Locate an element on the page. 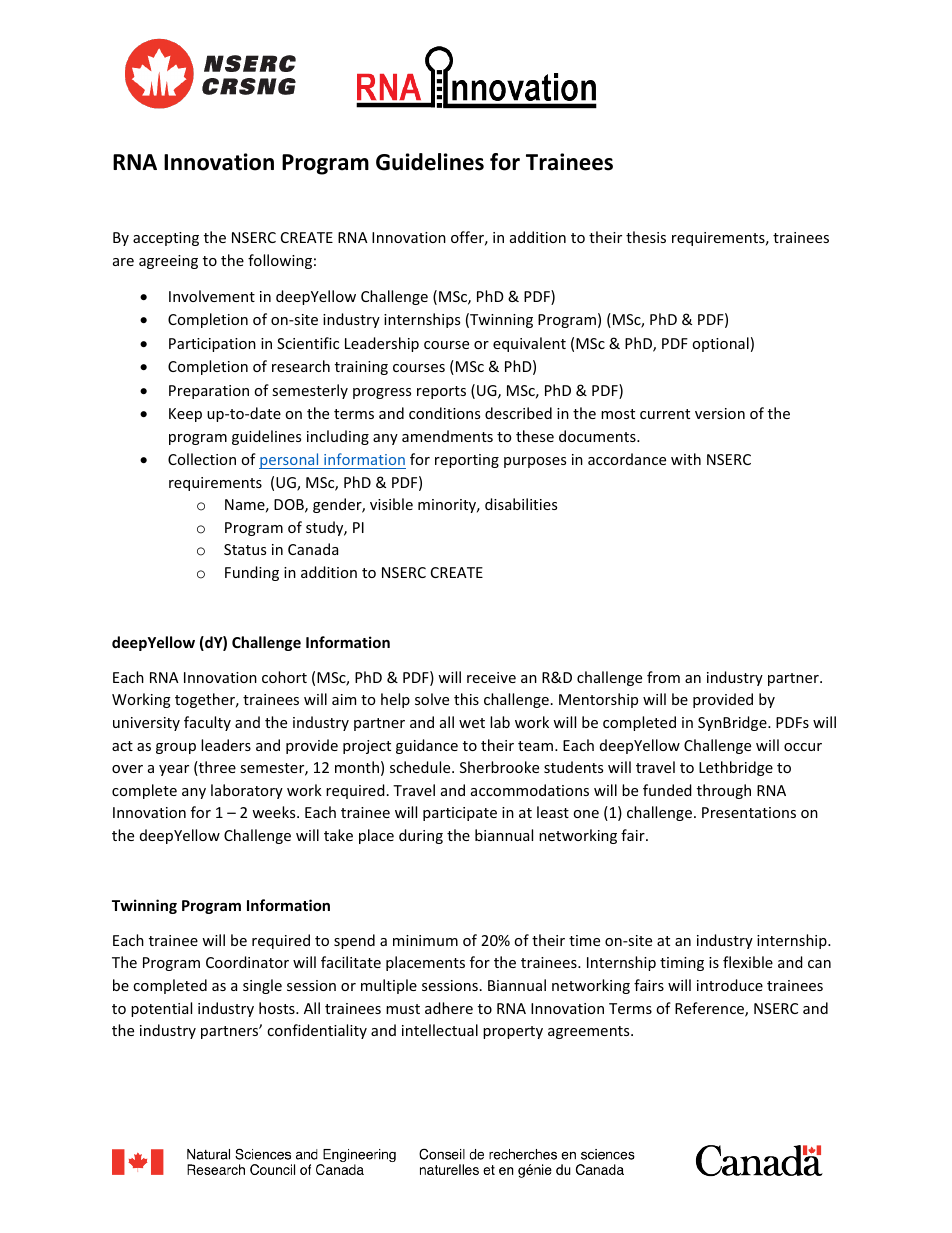  participate is located at coordinates (460, 814).
